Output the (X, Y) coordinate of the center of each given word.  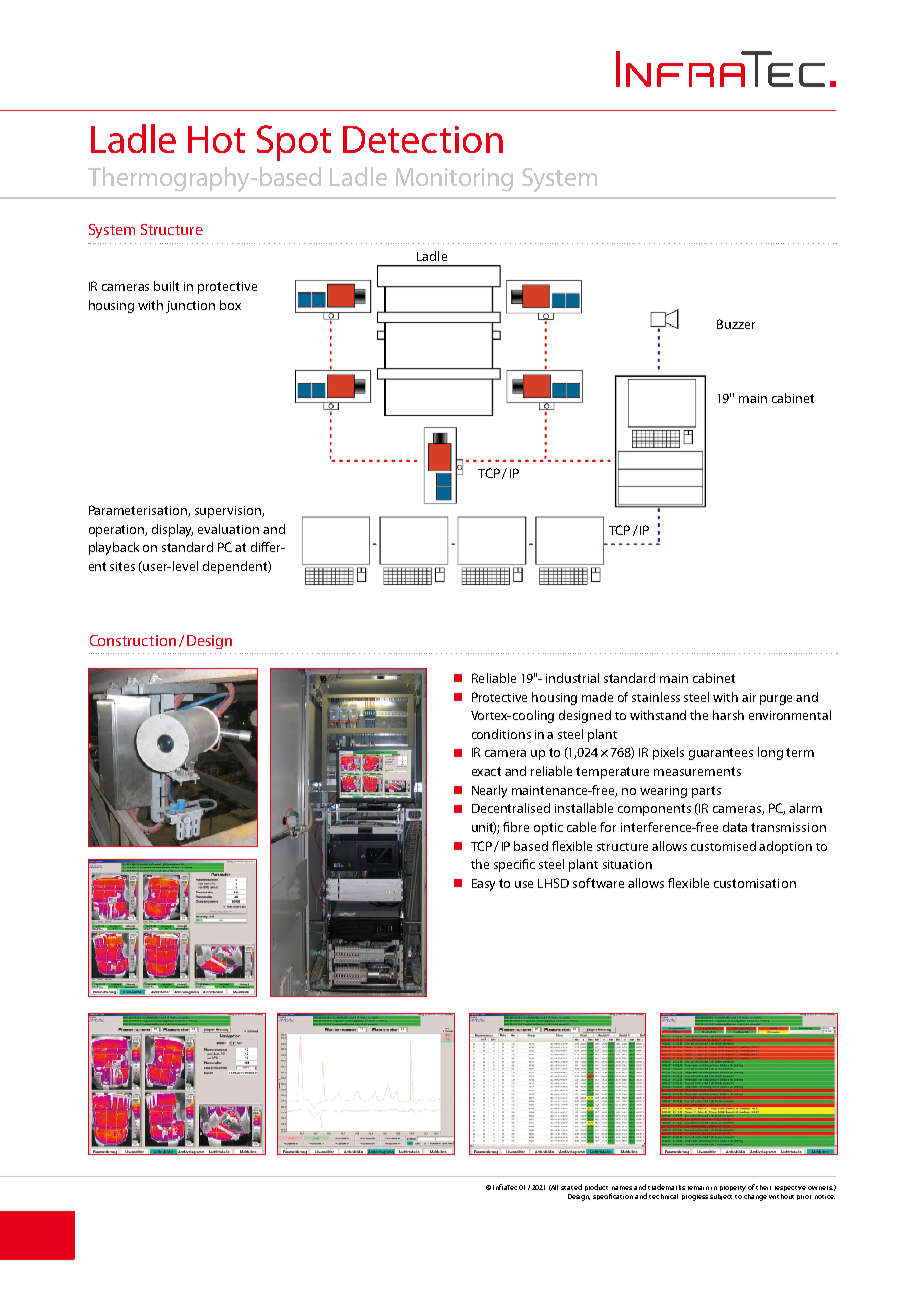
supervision (229, 512)
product (596, 1187)
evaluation (228, 529)
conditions (501, 734)
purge (776, 700)
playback (114, 548)
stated (571, 1187)
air (749, 697)
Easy (483, 885)
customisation (755, 883)
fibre (516, 827)
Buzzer (736, 324)
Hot (216, 139)
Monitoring (454, 180)
